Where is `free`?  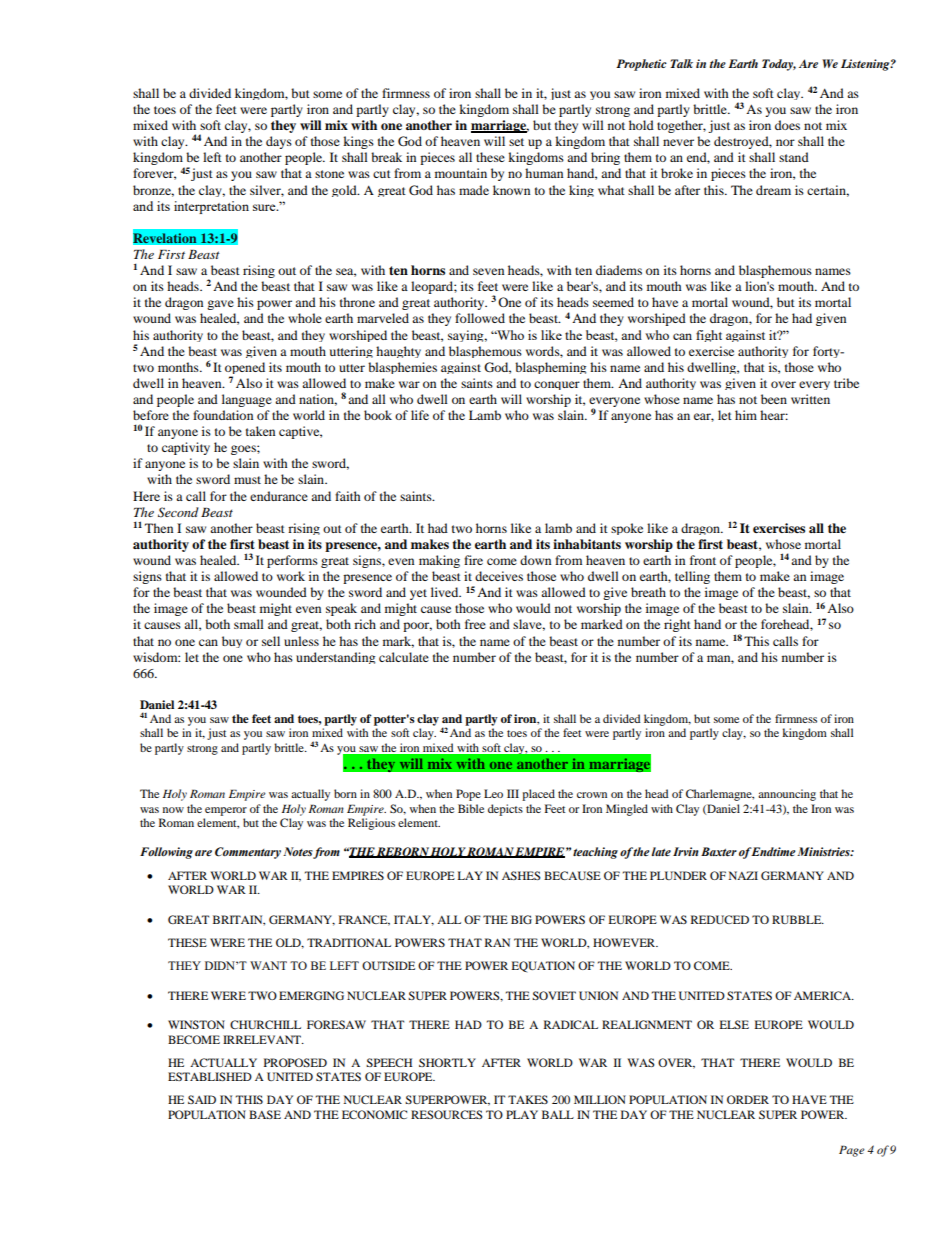 free is located at coordinates (475, 624).
